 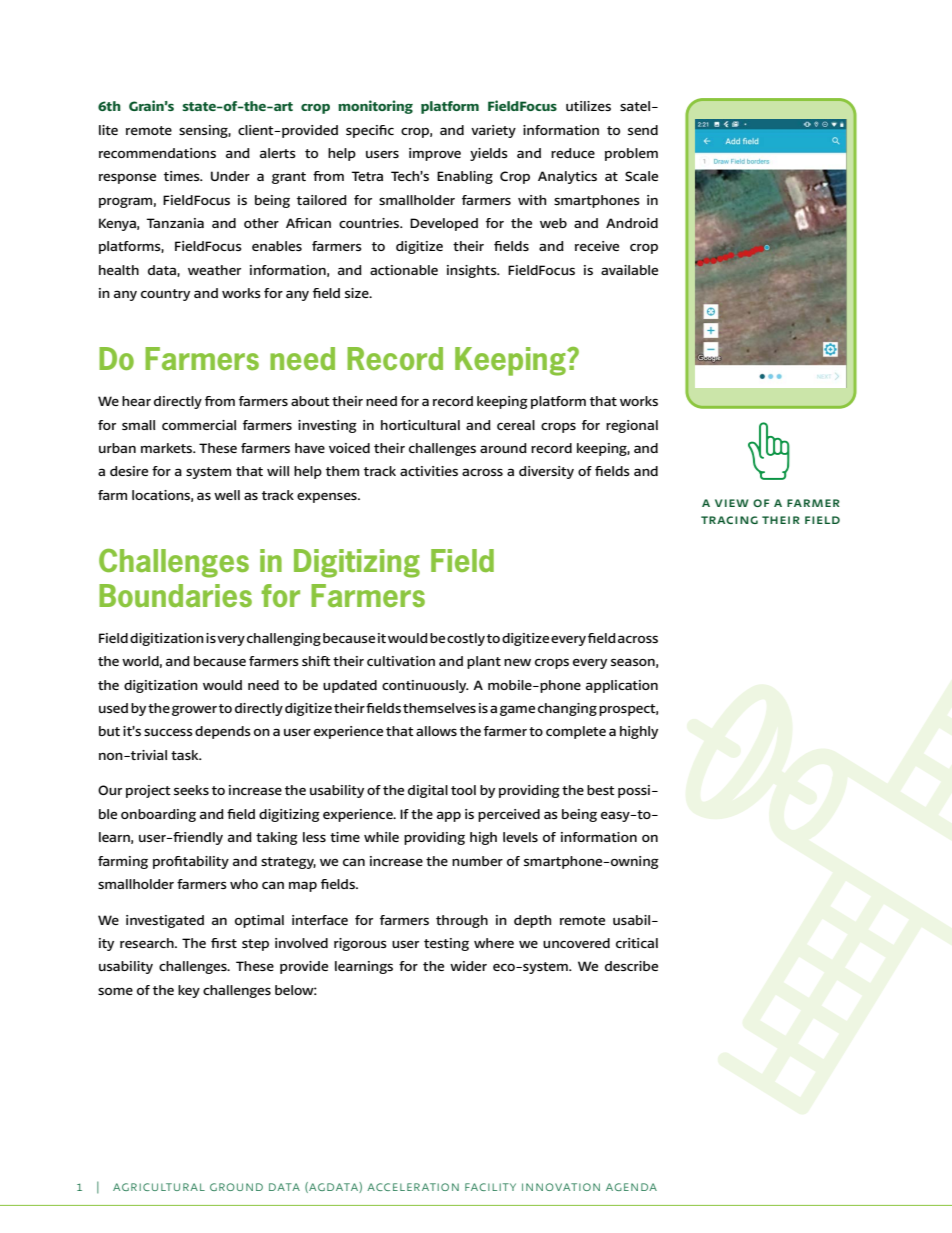 What do you see at coordinates (358, 293) in the image?
I see `size` at bounding box center [358, 293].
